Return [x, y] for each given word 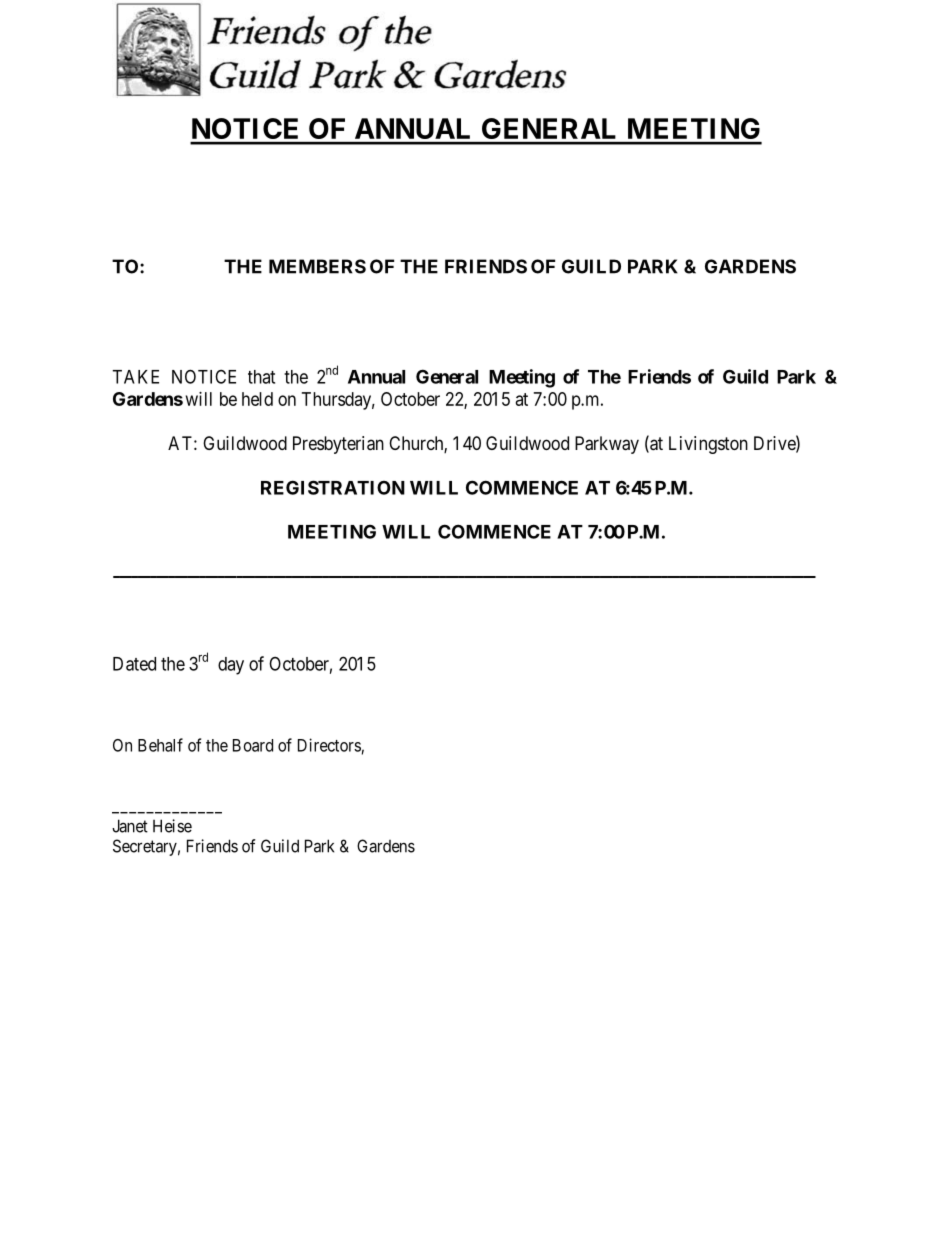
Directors [329, 745]
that [261, 377]
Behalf [160, 745]
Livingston [708, 445]
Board [253, 745]
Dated [134, 664]
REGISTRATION [333, 487]
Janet [130, 826]
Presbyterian [338, 445]
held [257, 399]
